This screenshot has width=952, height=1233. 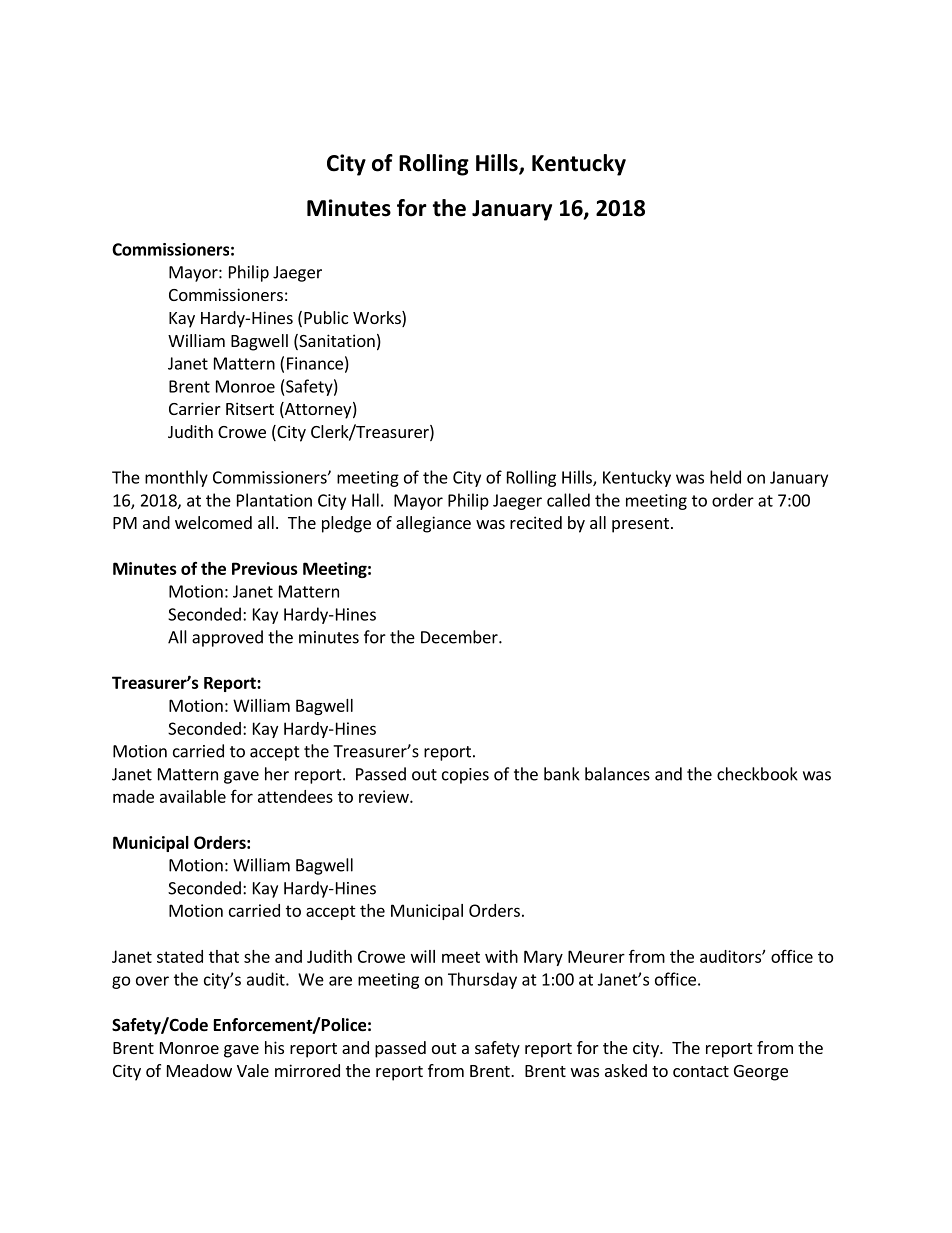 What do you see at coordinates (378, 319) in the screenshot?
I see `Works` at bounding box center [378, 319].
